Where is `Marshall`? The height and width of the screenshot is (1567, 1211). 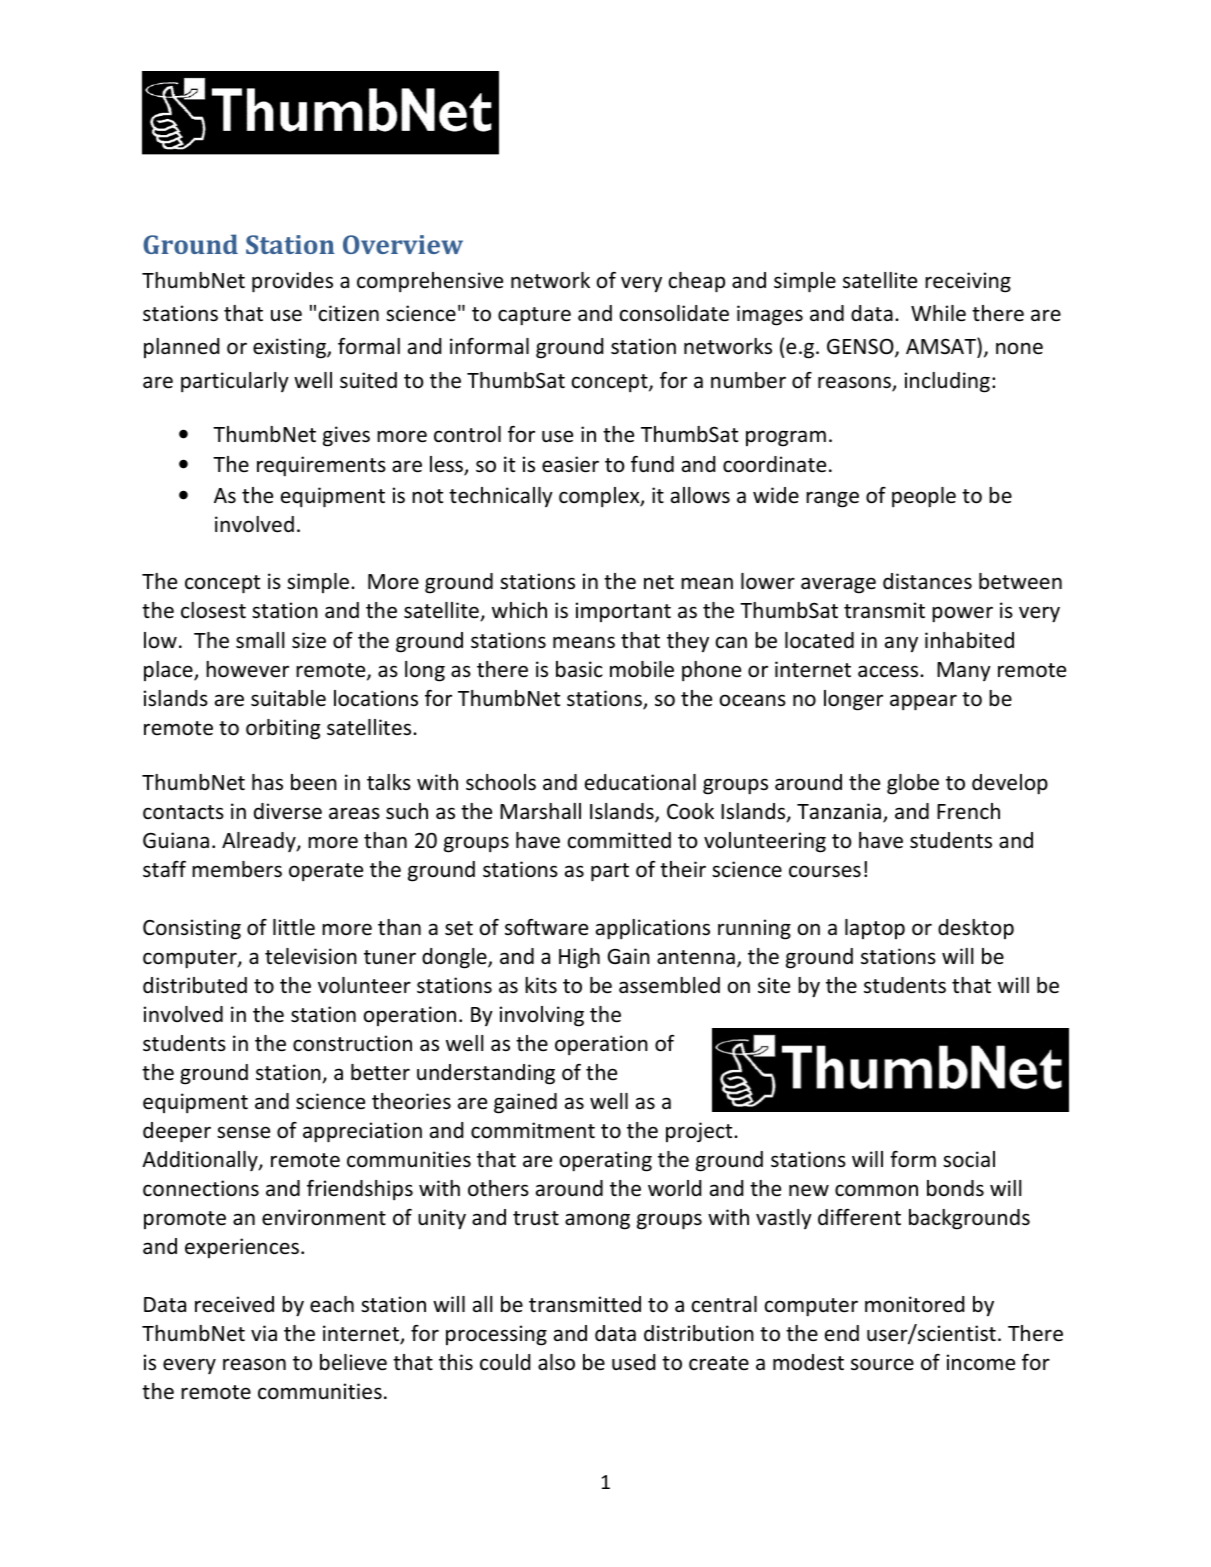 Marshall is located at coordinates (540, 811).
